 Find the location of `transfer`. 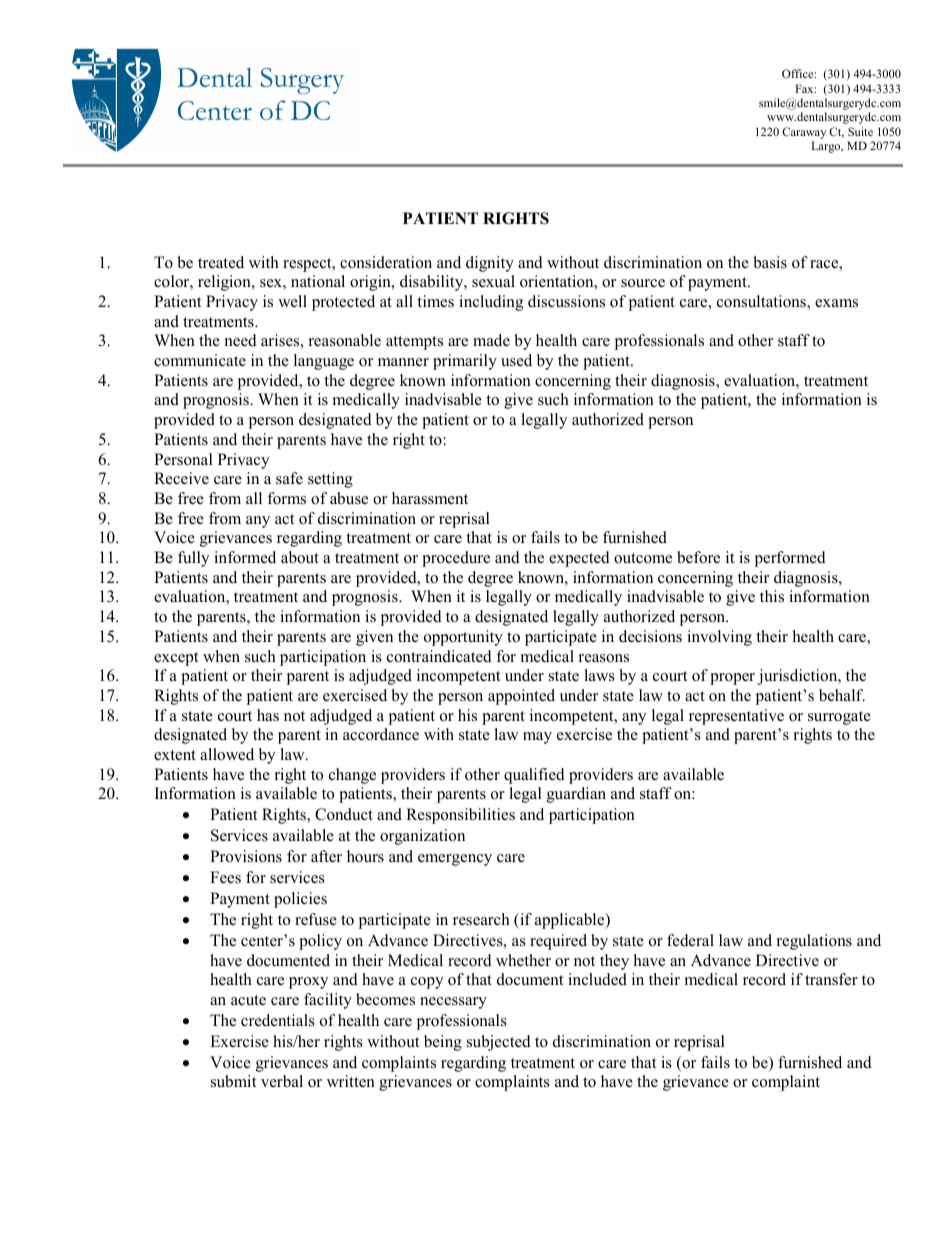

transfer is located at coordinates (831, 979).
